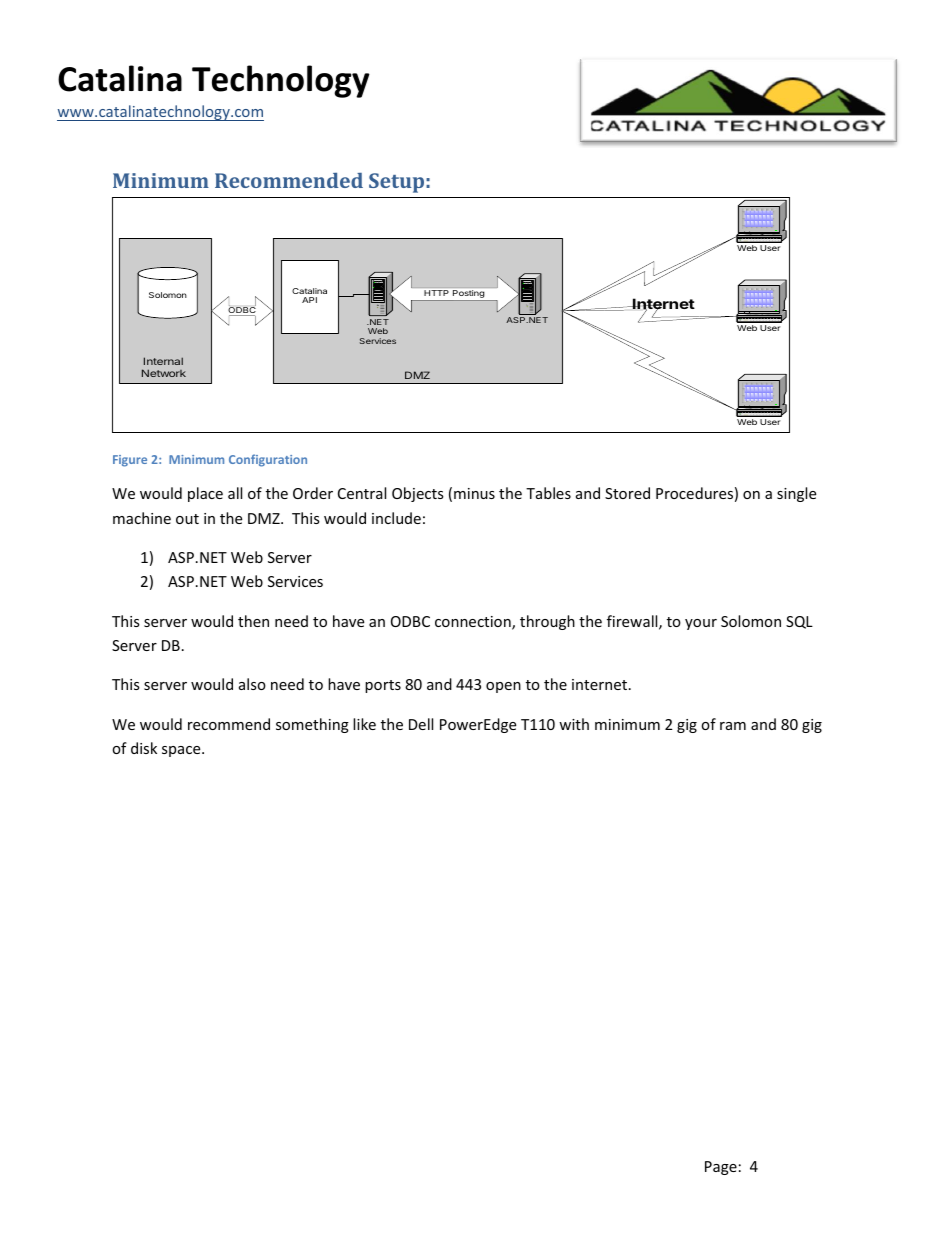  I want to click on your, so click(701, 624).
